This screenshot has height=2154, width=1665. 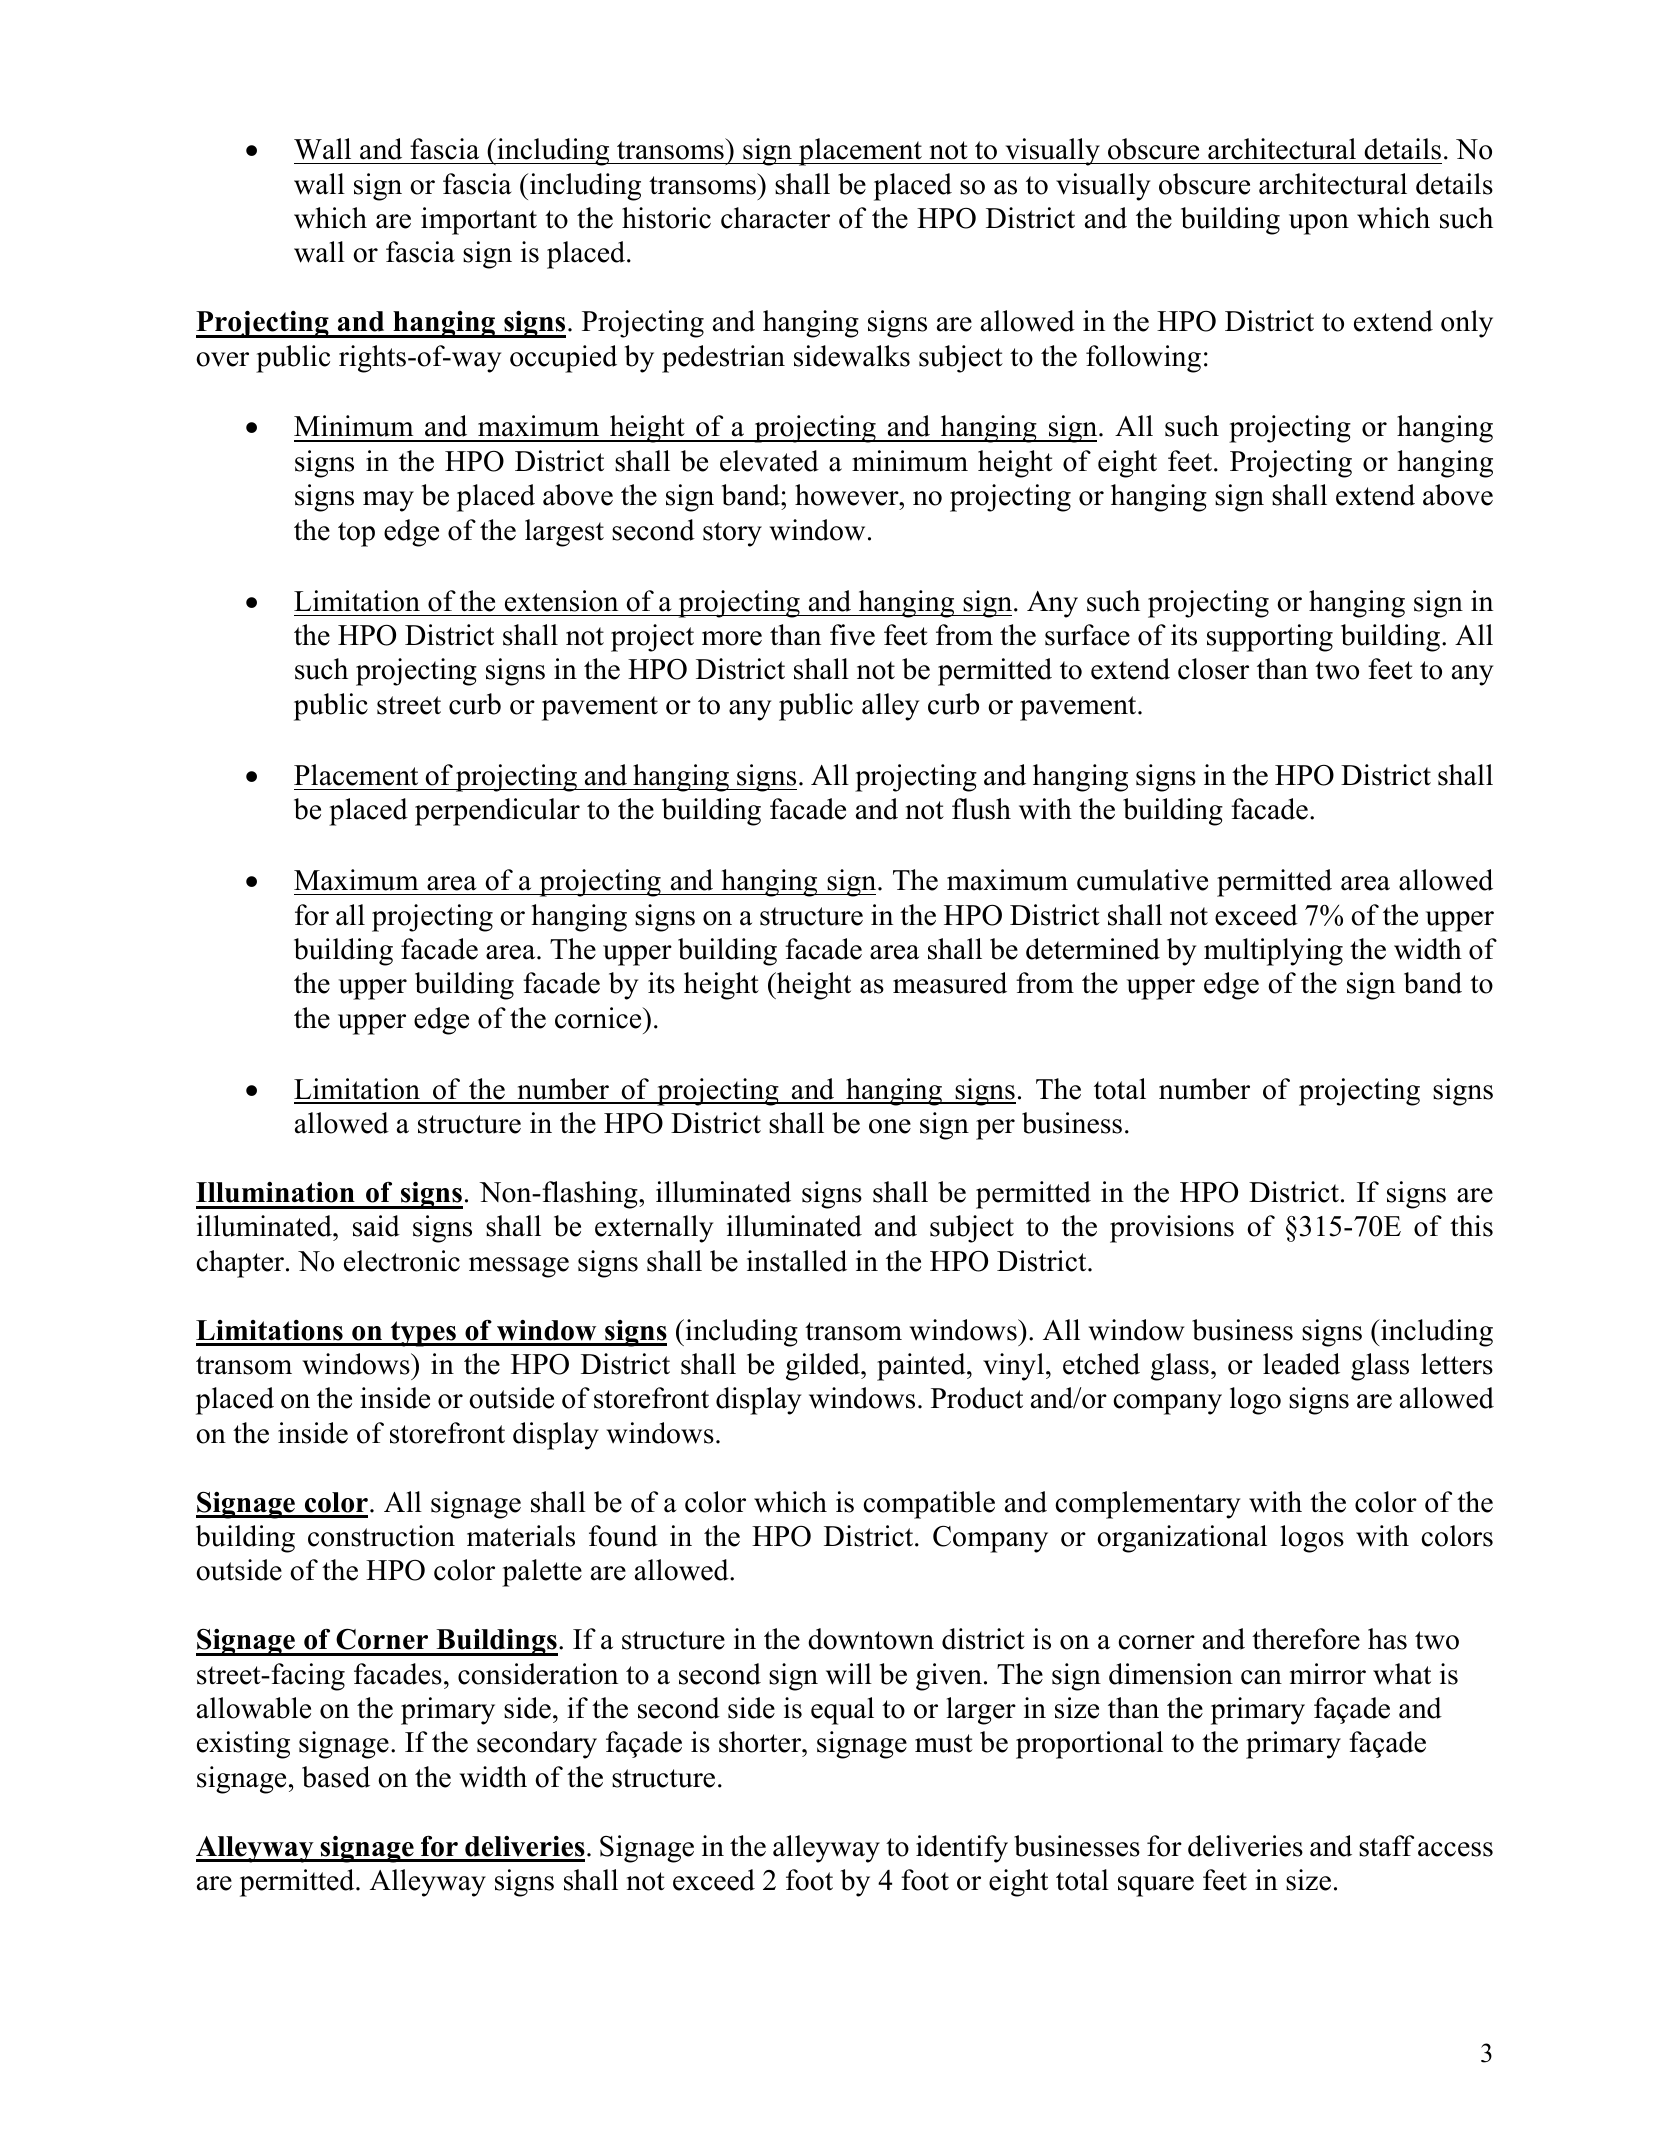 What do you see at coordinates (423, 1334) in the screenshot?
I see `types` at bounding box center [423, 1334].
